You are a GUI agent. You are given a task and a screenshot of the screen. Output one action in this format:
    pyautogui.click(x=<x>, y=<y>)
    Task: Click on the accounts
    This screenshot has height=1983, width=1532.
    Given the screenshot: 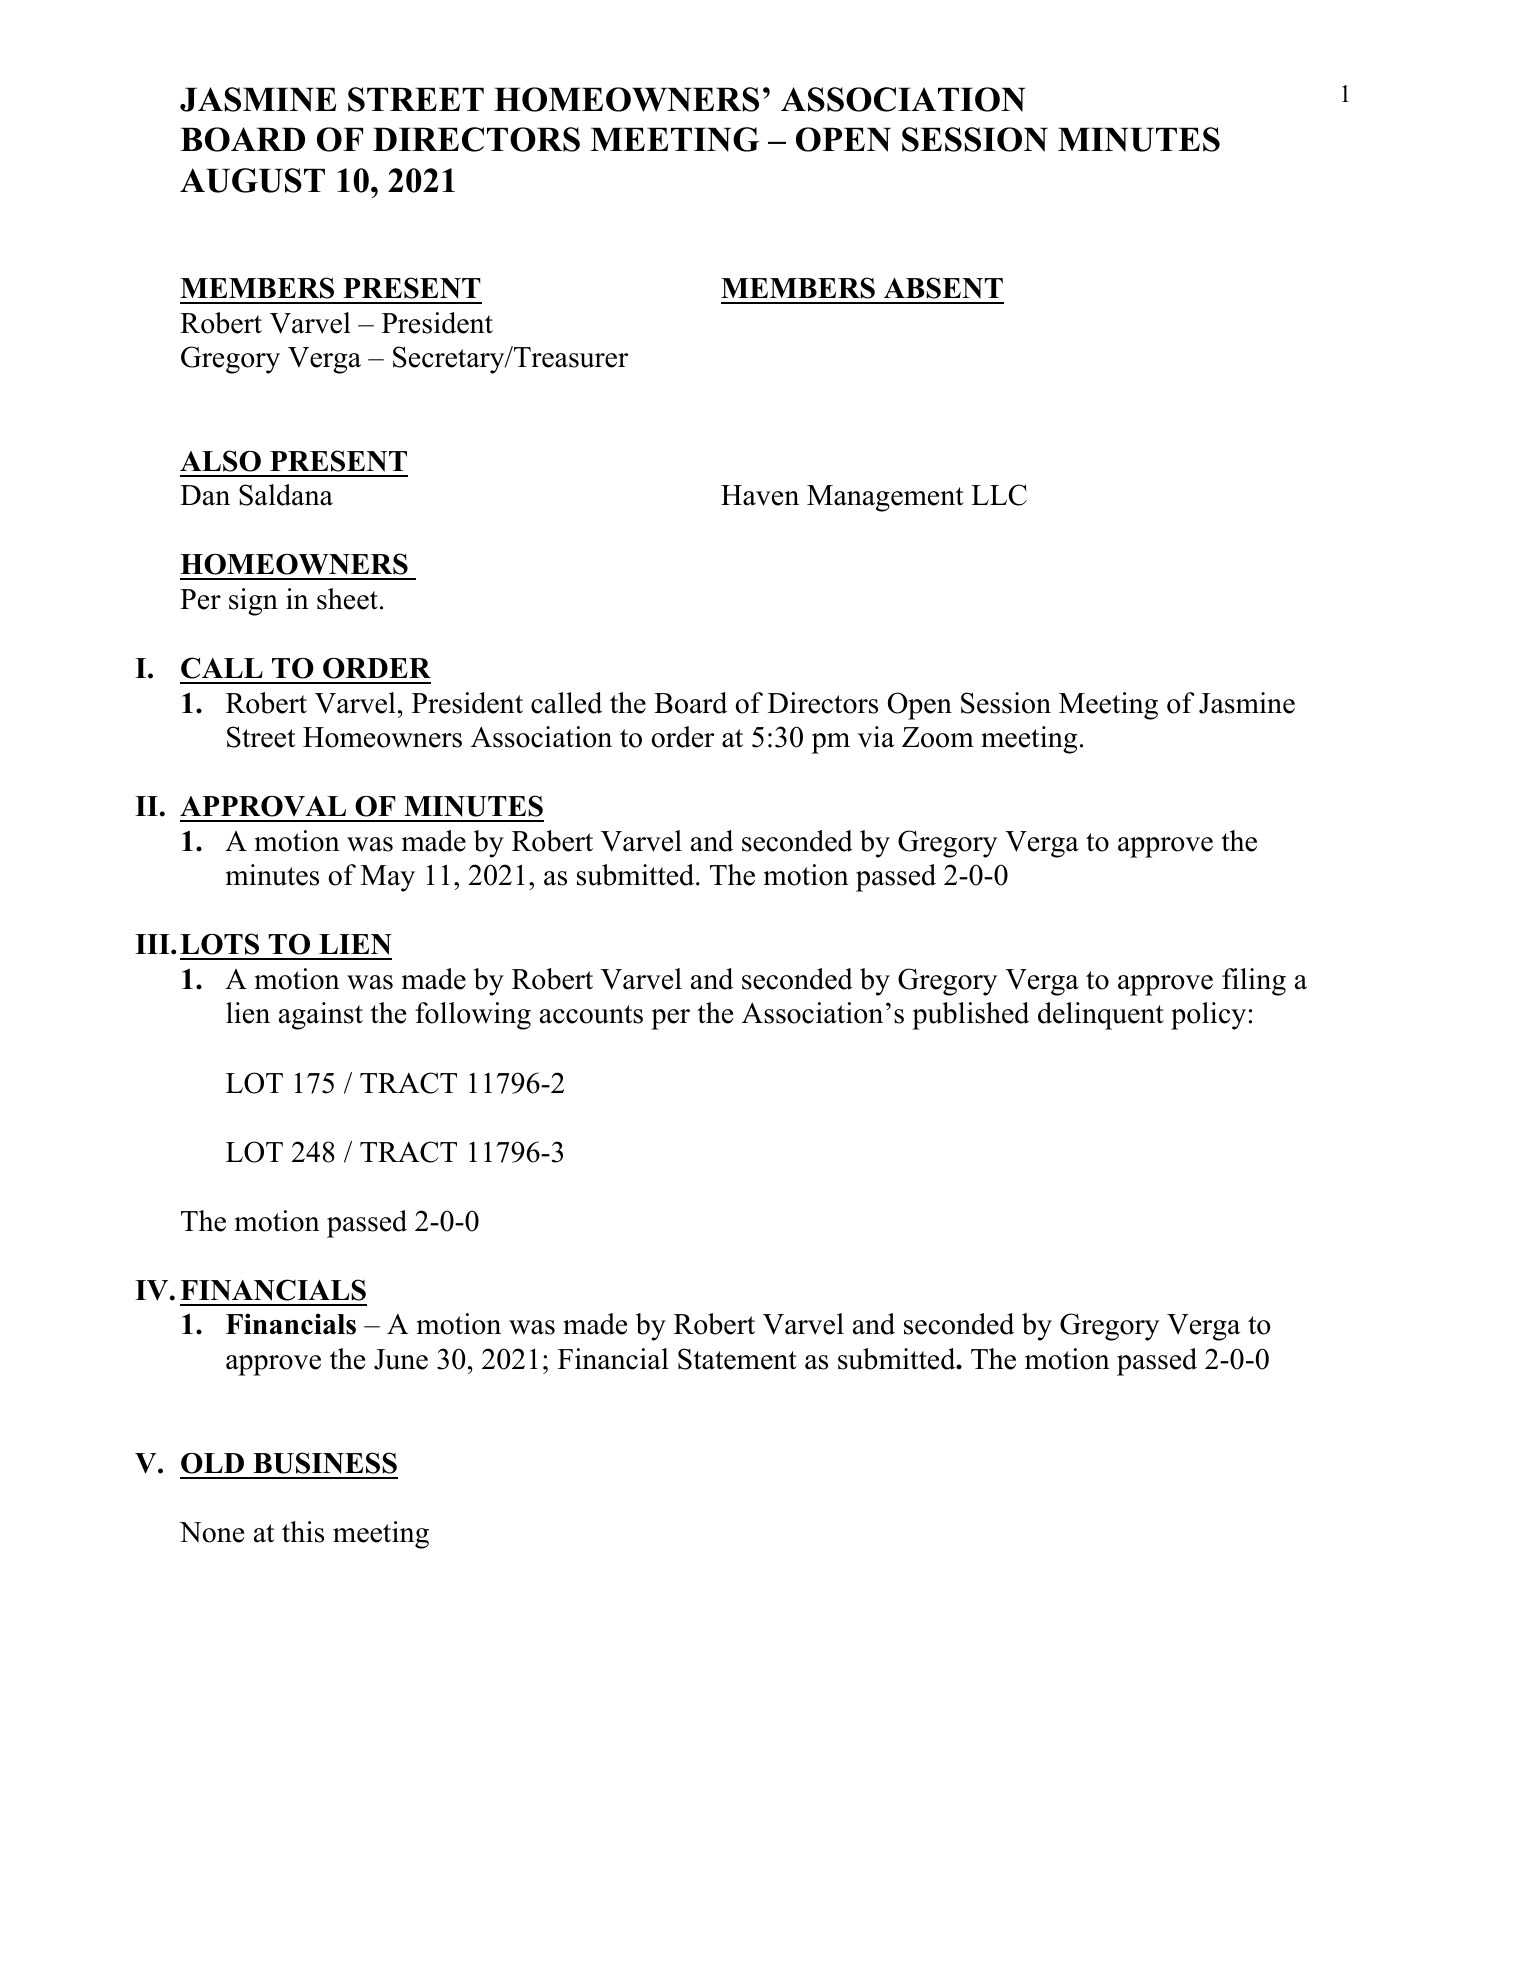 What is the action you would take?
    pyautogui.click(x=591, y=1014)
